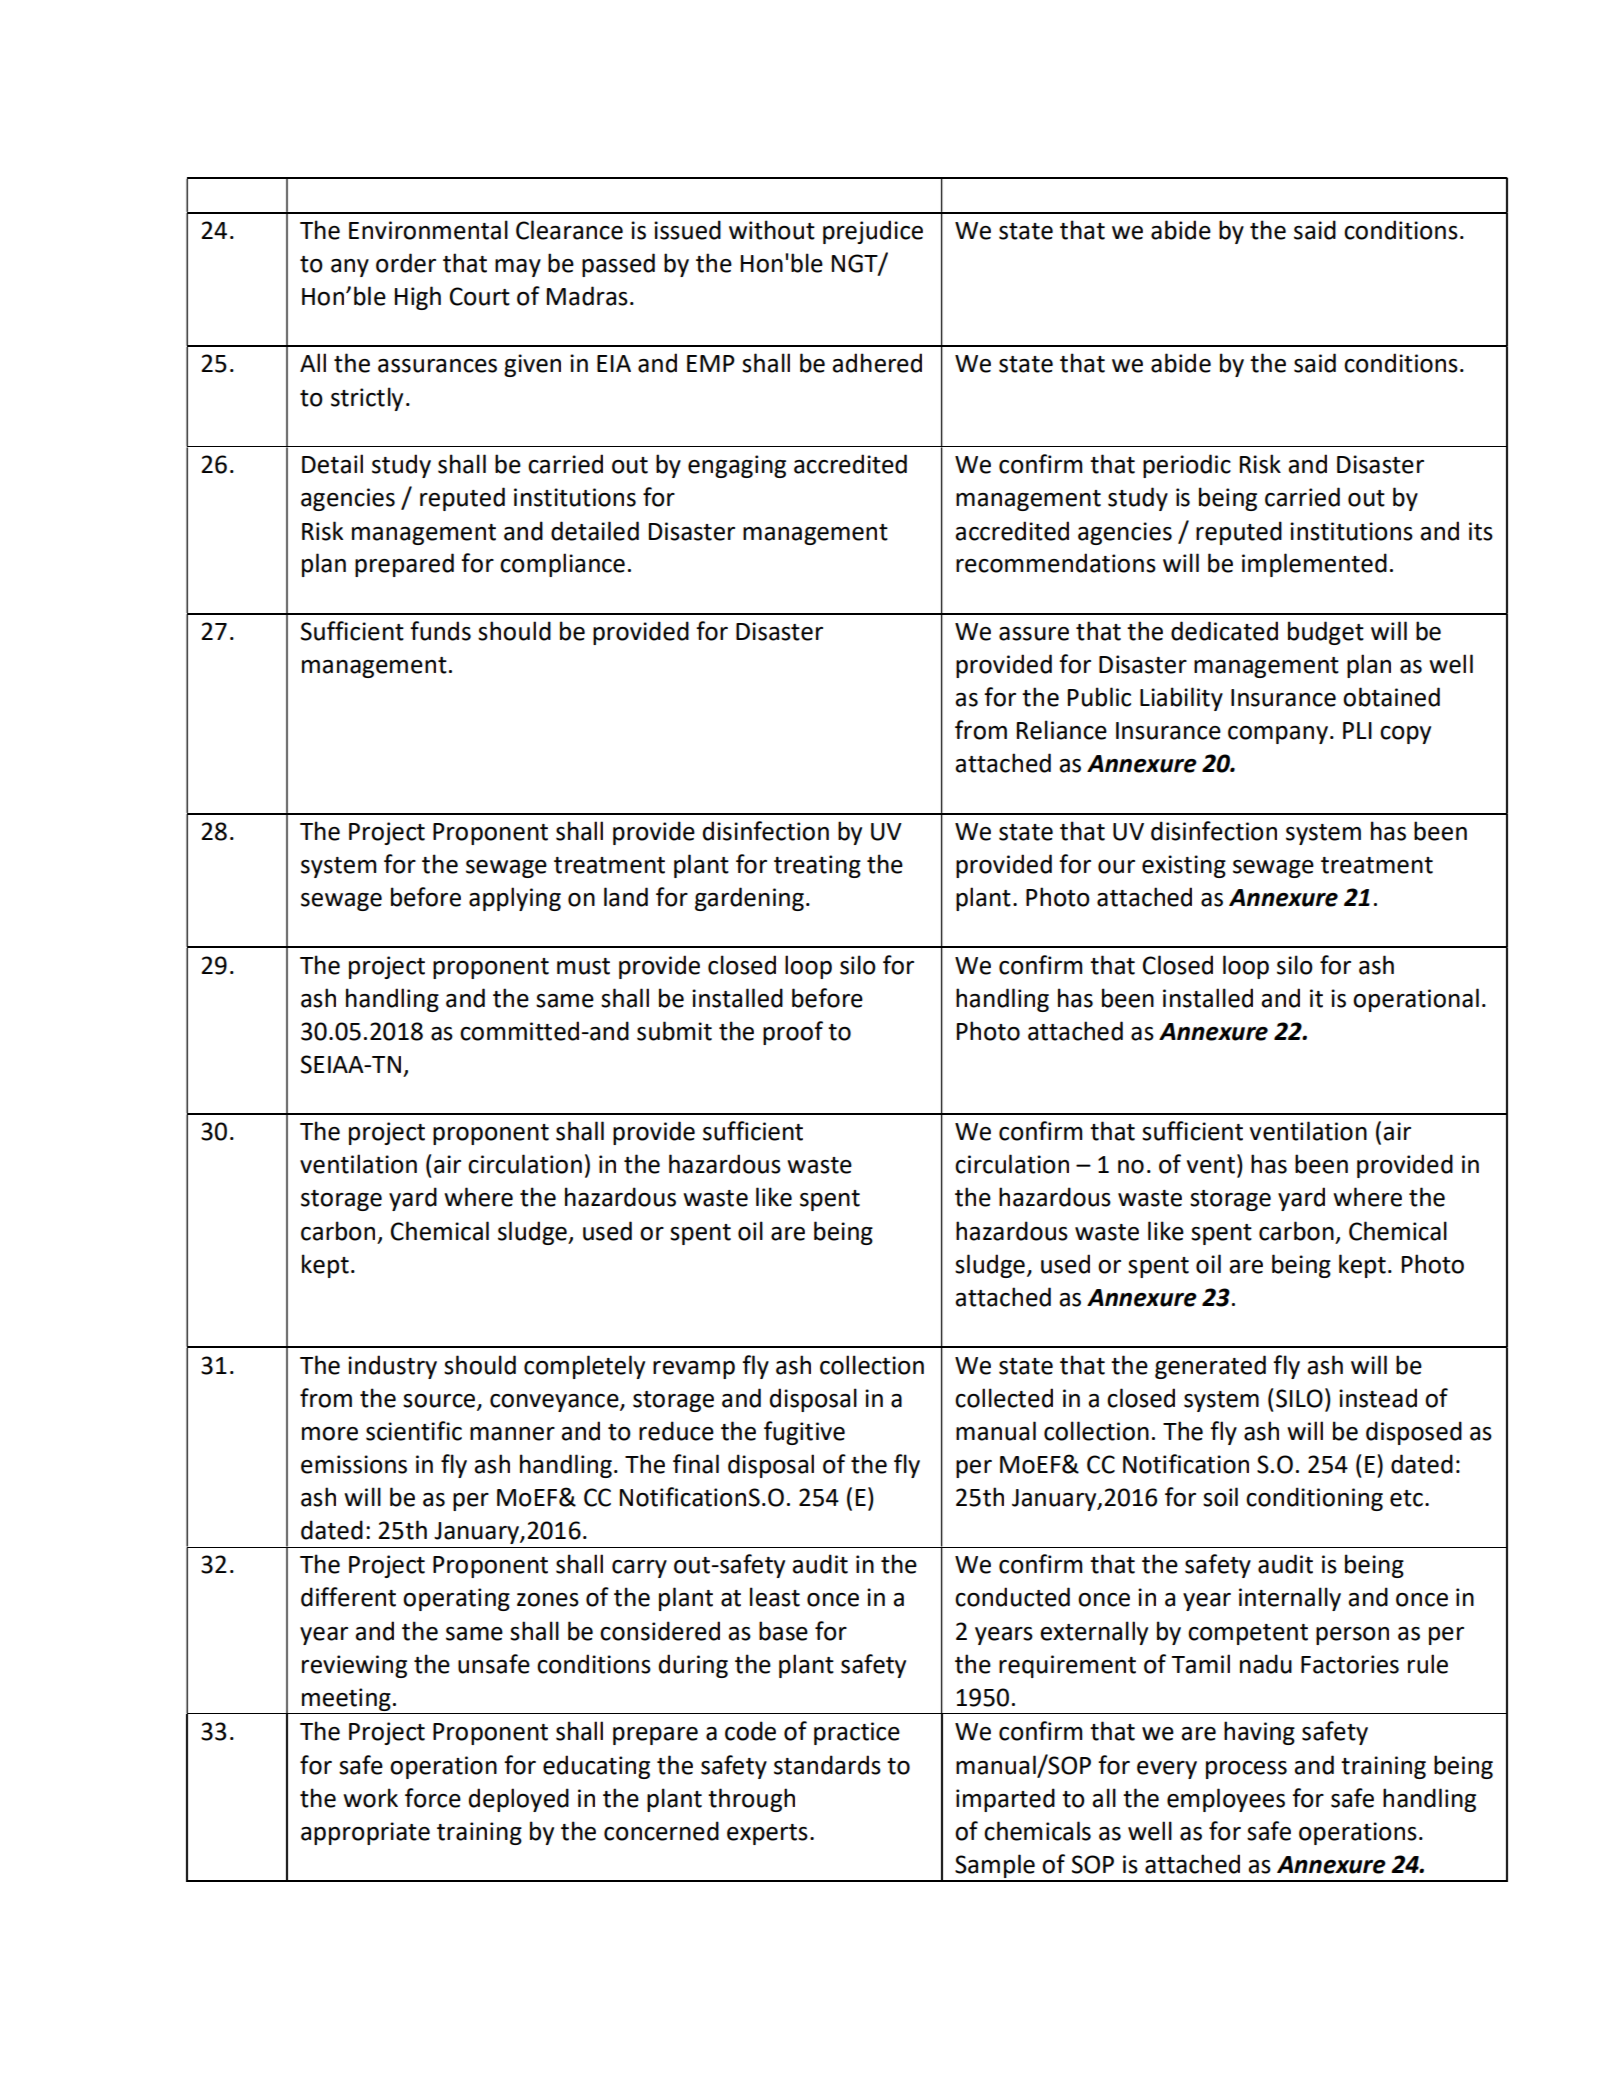 The height and width of the screenshot is (2078, 1605). What do you see at coordinates (873, 232) in the screenshot?
I see `prejudice` at bounding box center [873, 232].
